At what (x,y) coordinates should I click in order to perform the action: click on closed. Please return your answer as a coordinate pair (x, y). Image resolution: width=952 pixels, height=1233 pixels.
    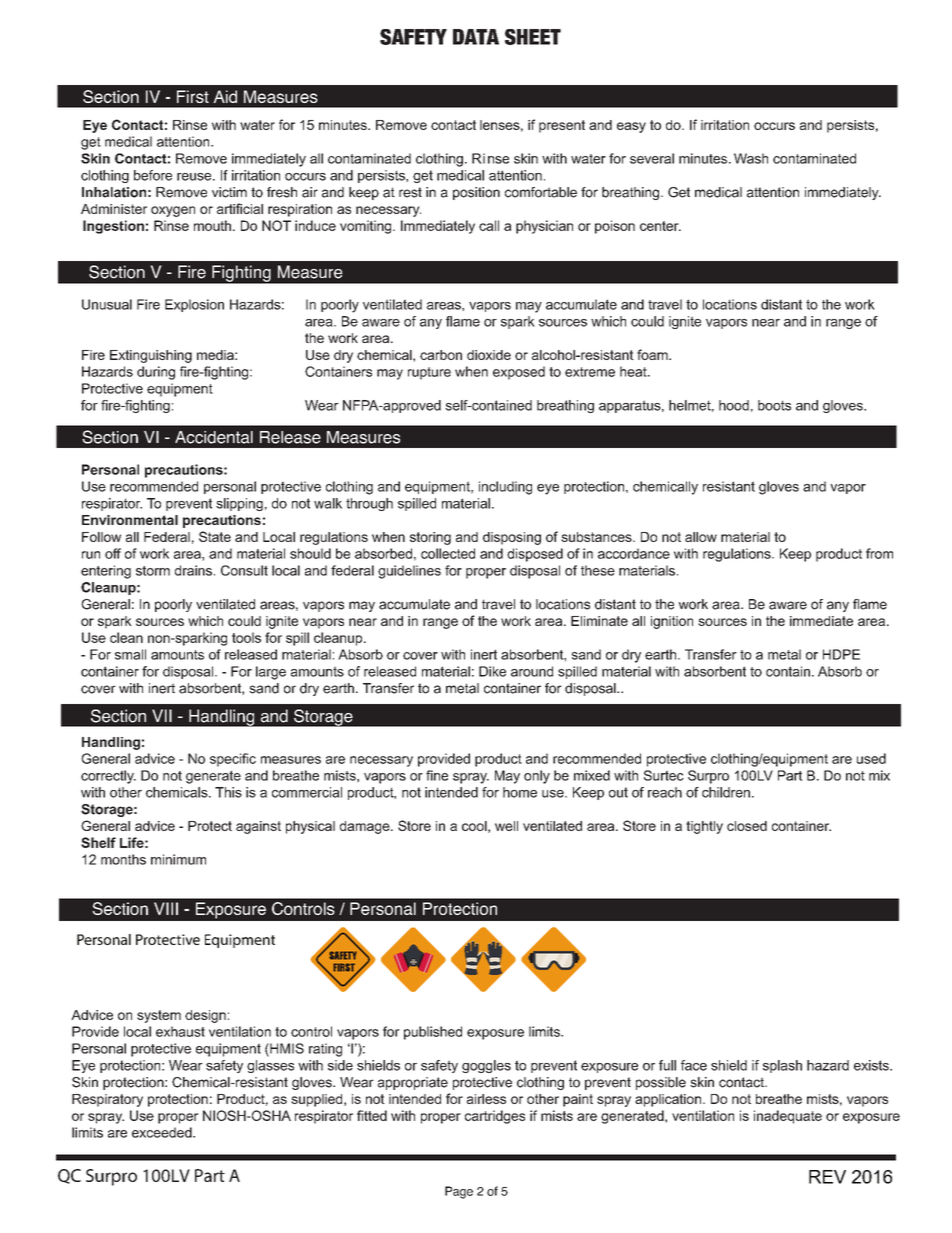
    Looking at the image, I should click on (747, 826).
